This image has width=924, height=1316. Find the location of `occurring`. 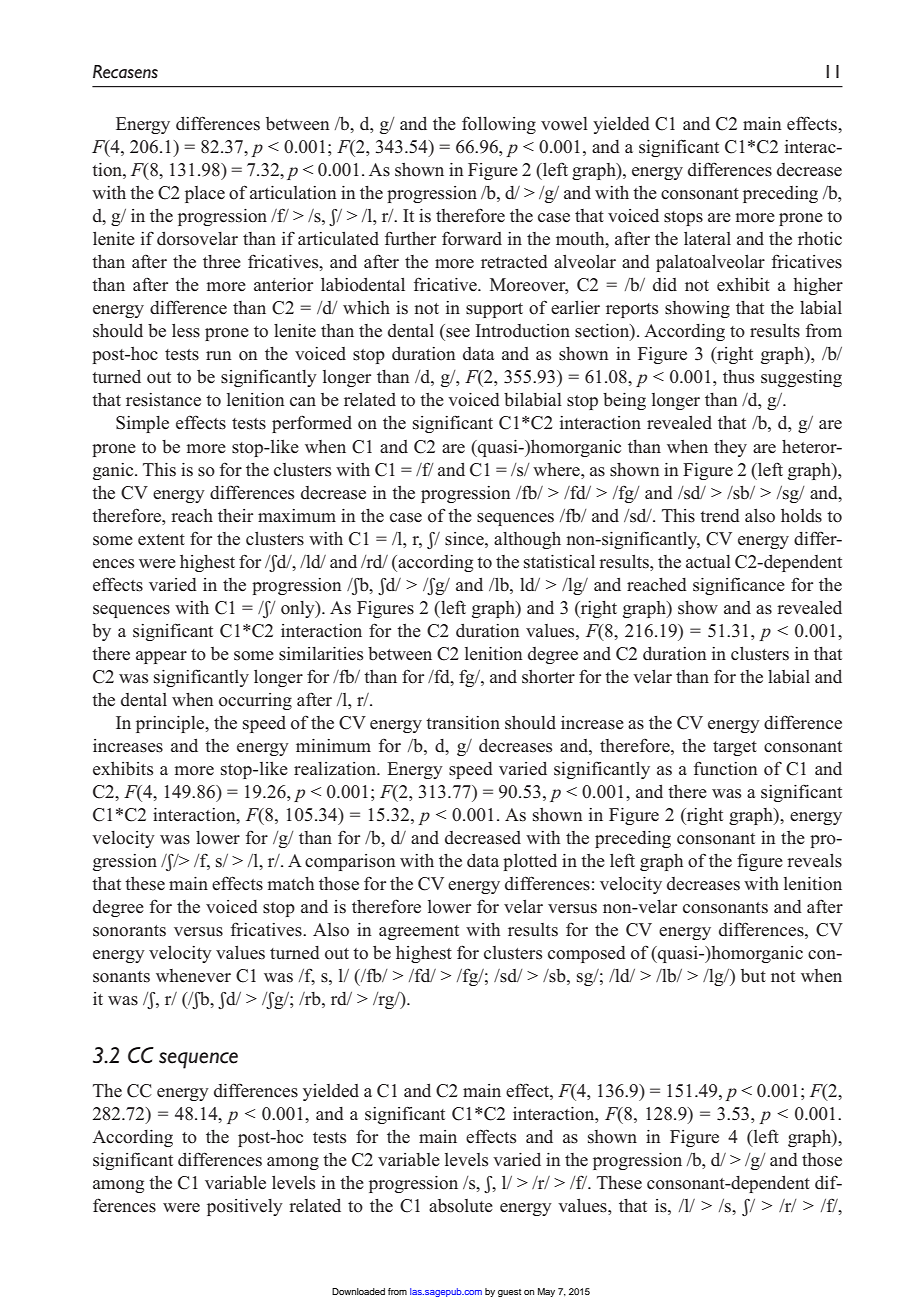

occurring is located at coordinates (255, 701).
